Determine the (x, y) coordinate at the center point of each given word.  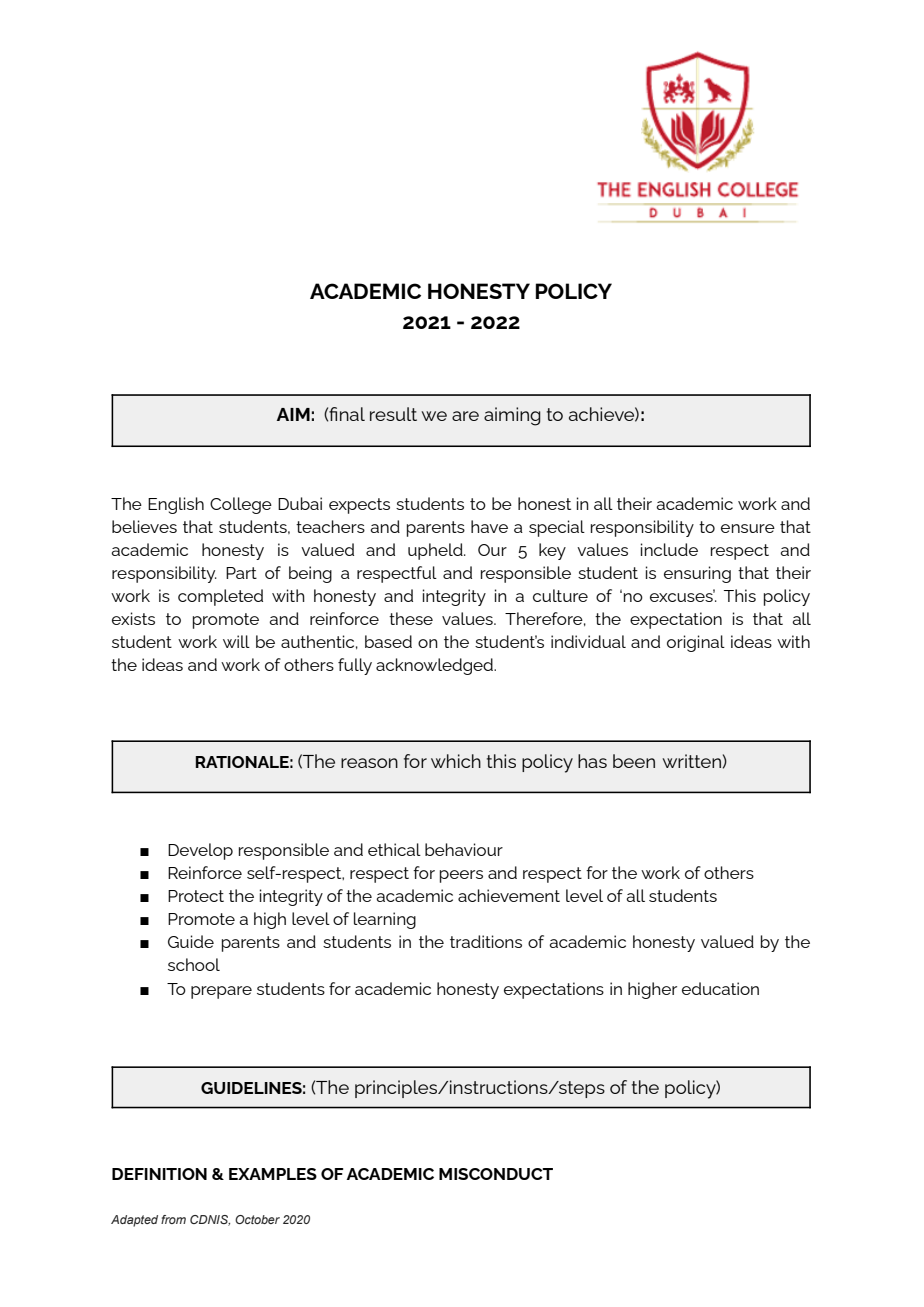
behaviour (464, 849)
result (393, 414)
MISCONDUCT (496, 1174)
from (173, 1219)
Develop (200, 851)
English (176, 505)
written (691, 761)
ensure (748, 528)
